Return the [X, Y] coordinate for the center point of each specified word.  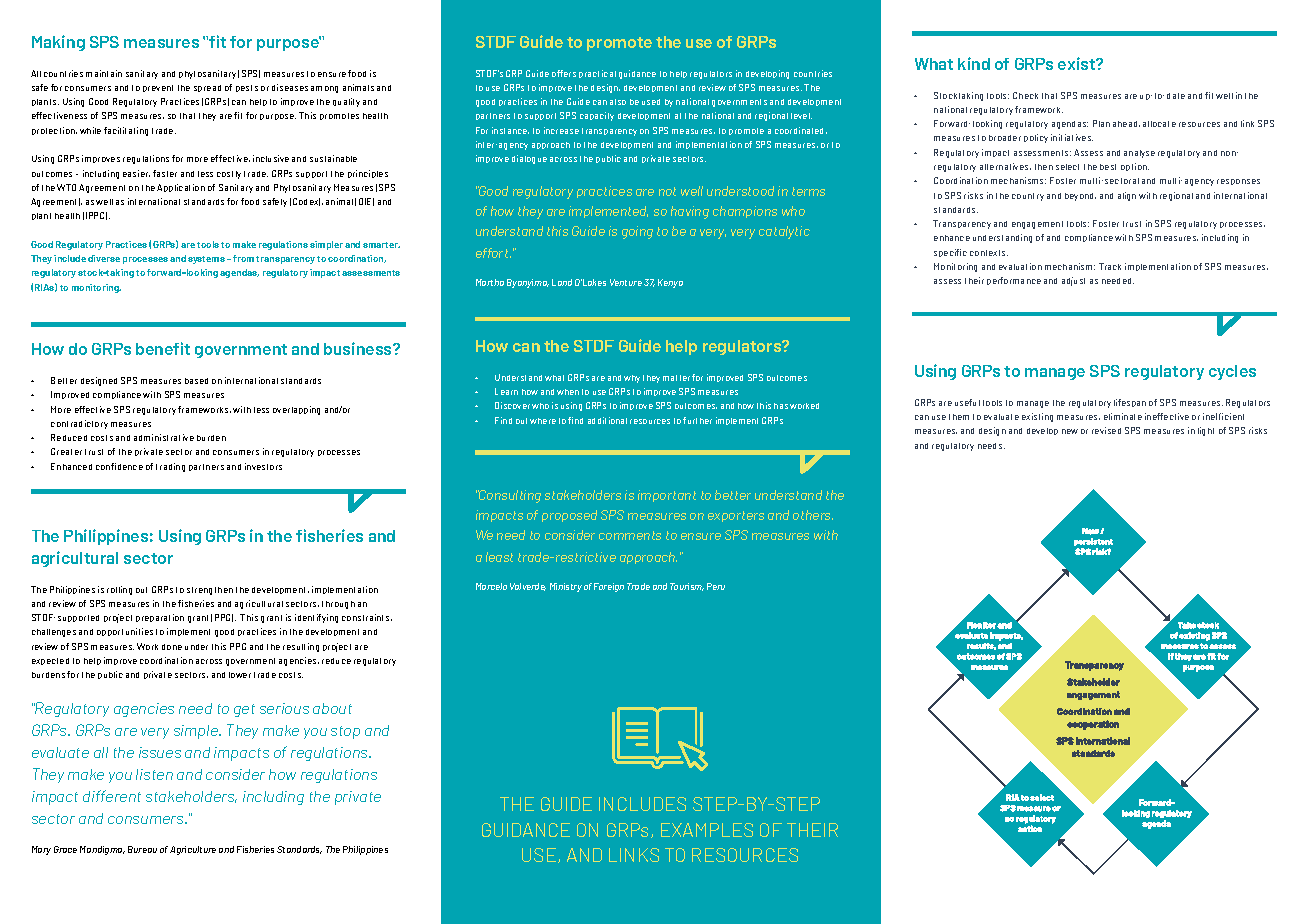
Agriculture [193, 850]
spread [207, 88]
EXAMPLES [707, 830]
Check [1025, 95]
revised [1106, 430]
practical [597, 74]
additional [607, 420]
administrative [164, 437]
